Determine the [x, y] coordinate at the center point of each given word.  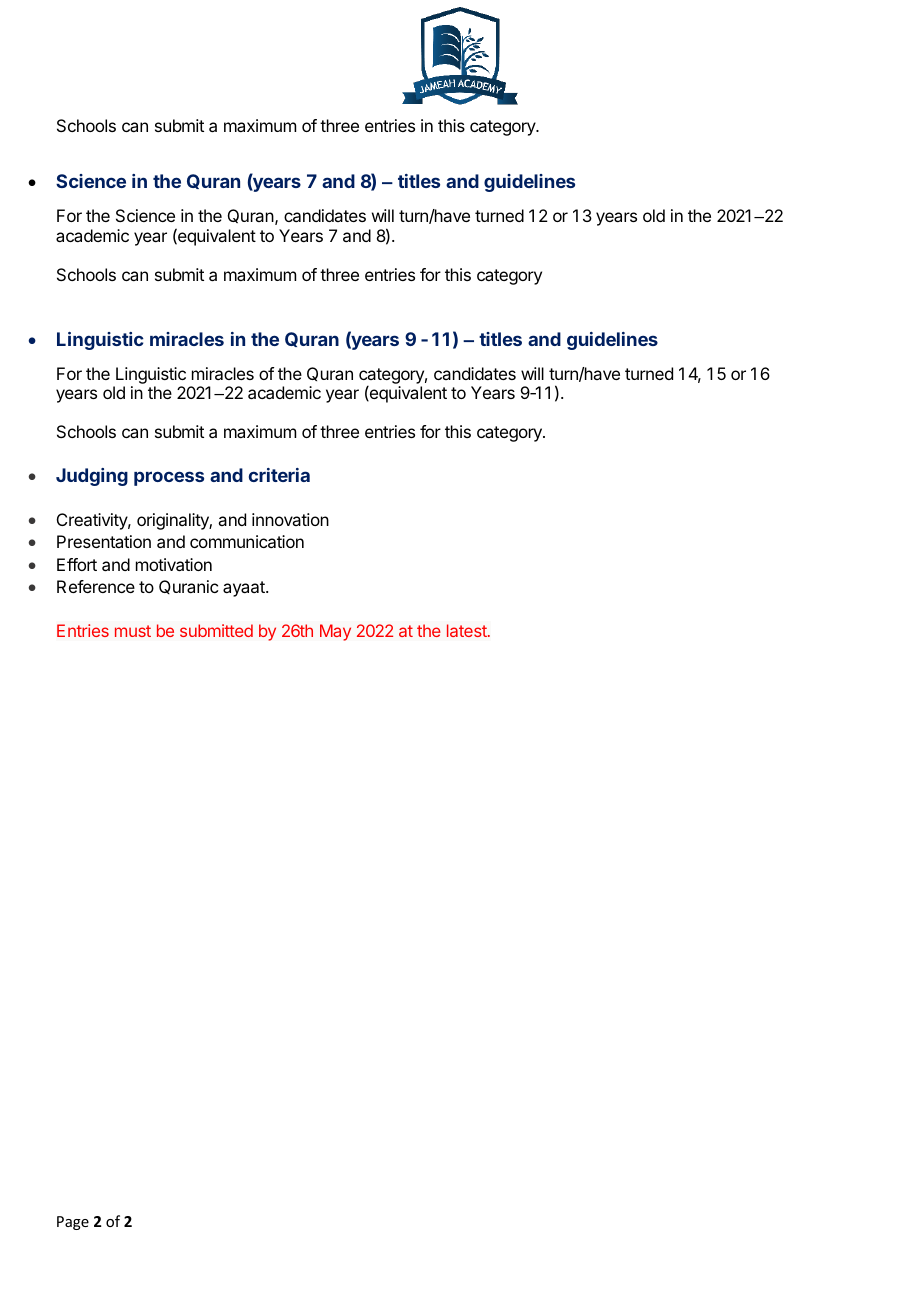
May [335, 632]
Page [73, 1223]
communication [247, 541]
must [133, 631]
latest [468, 630]
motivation [174, 564]
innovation [290, 519]
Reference [96, 586]
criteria [279, 475]
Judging [92, 477]
